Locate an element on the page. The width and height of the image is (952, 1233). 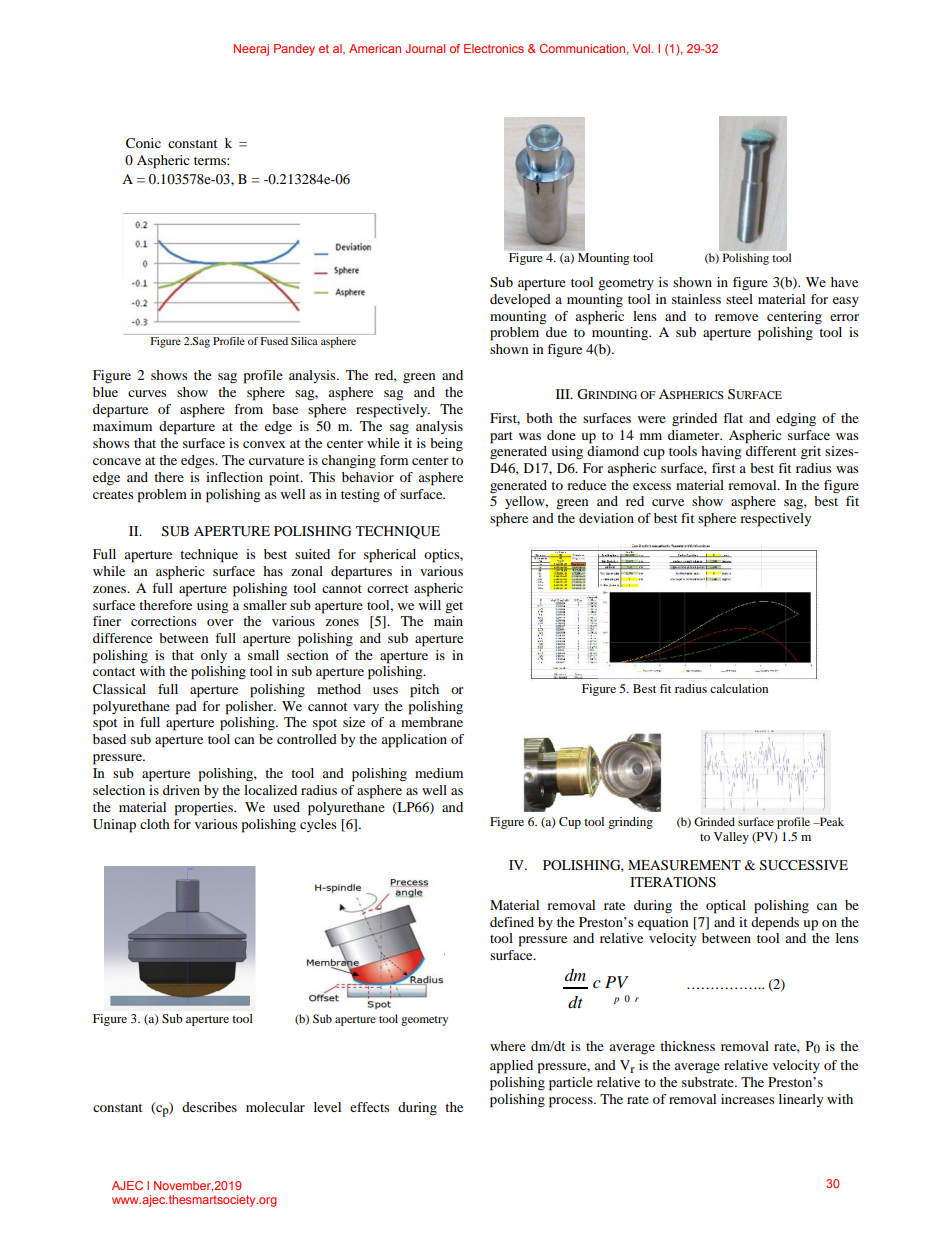
Conic is located at coordinates (143, 143).
